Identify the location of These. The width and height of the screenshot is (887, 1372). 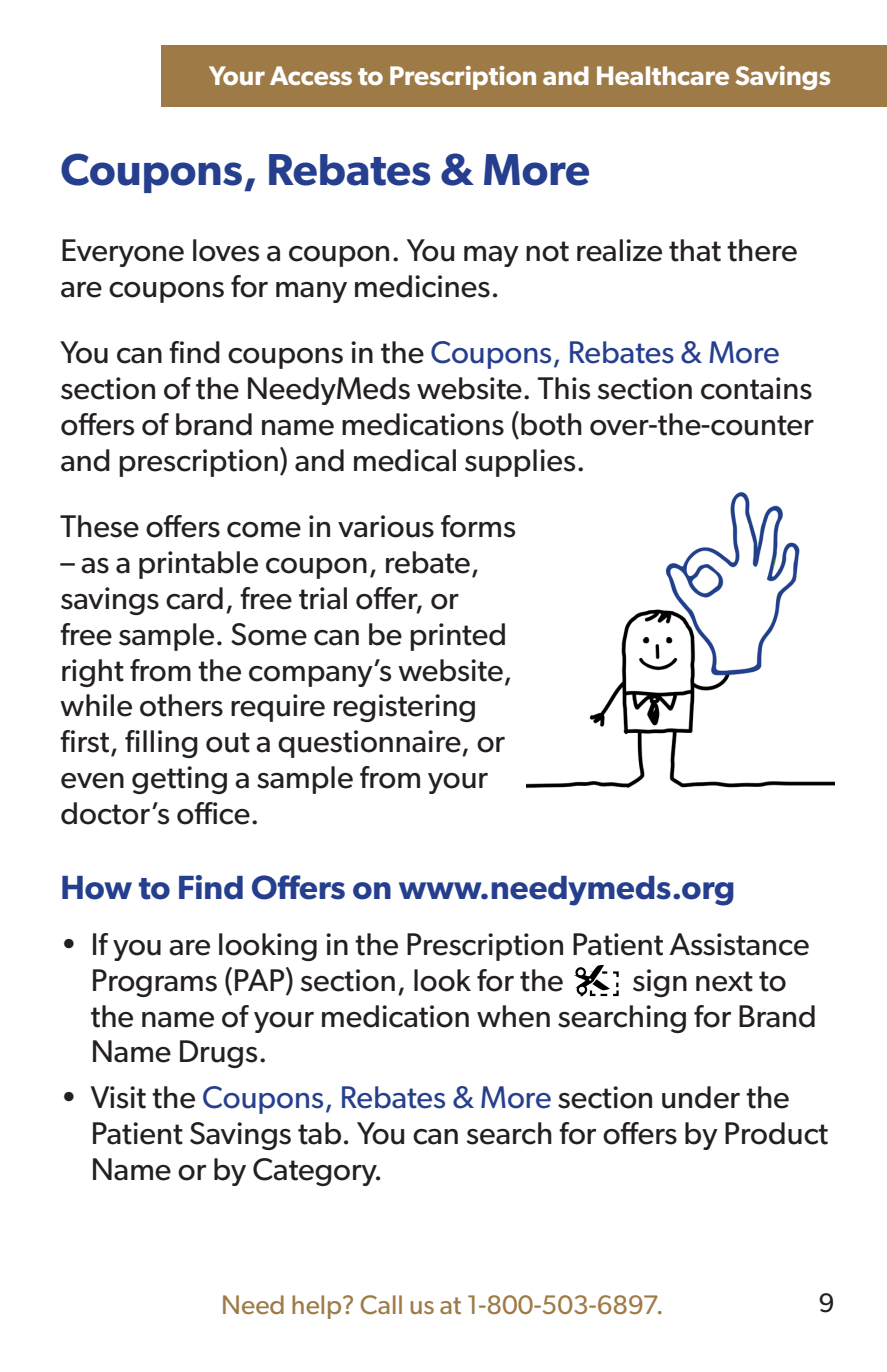
(99, 526).
